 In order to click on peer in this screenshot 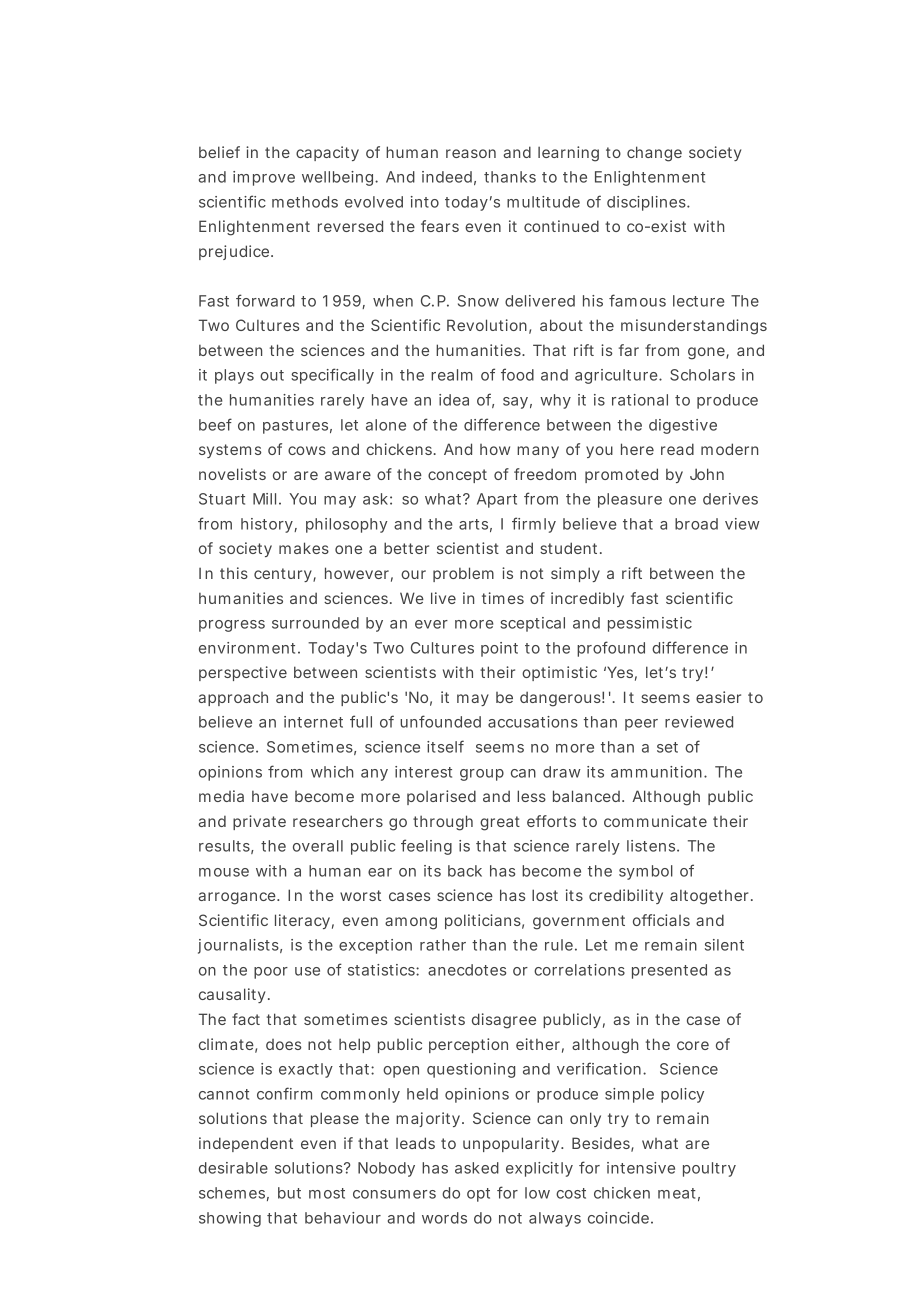, I will do `click(641, 725)`.
